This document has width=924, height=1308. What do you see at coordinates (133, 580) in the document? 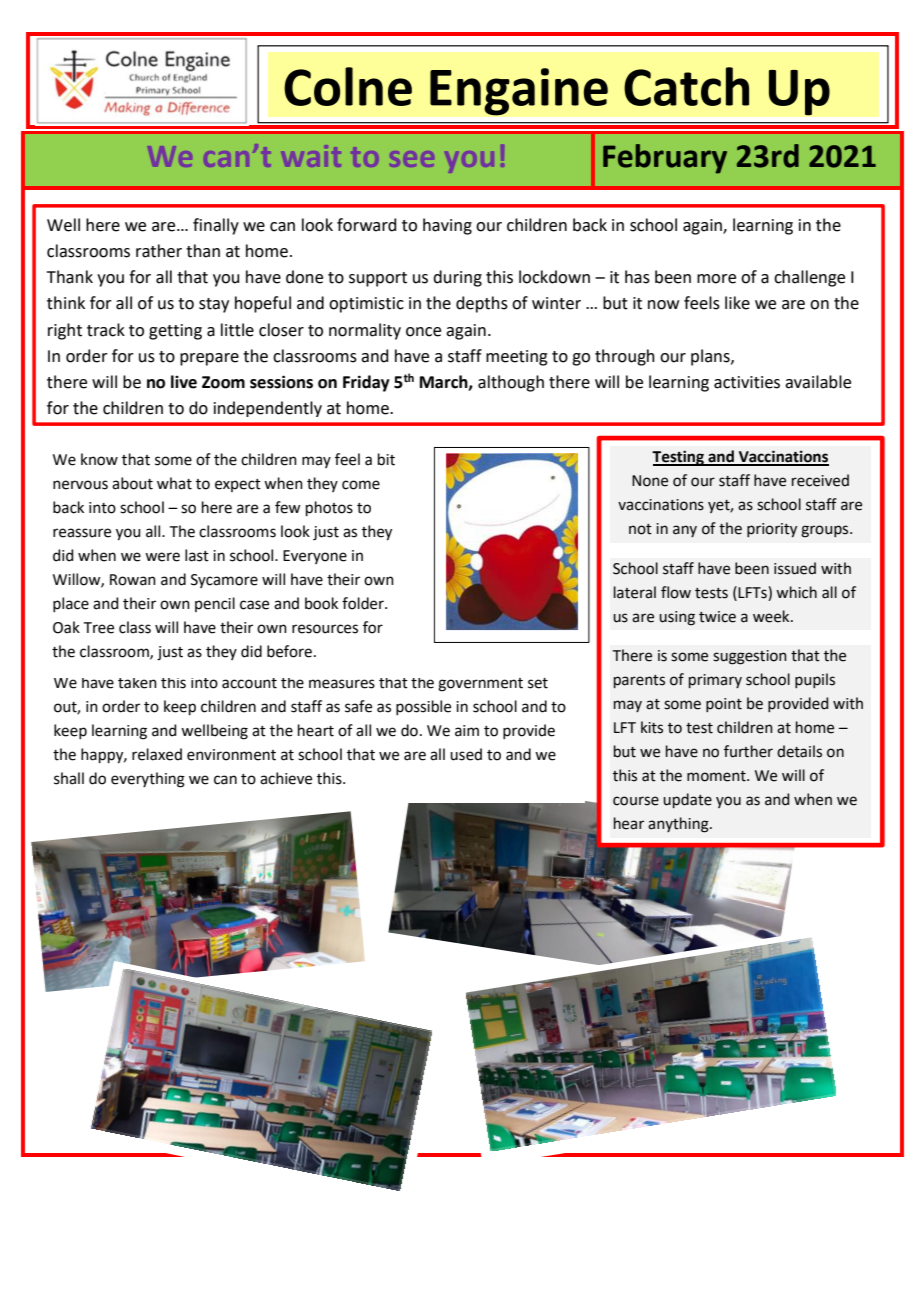
I see `Rowan` at bounding box center [133, 580].
